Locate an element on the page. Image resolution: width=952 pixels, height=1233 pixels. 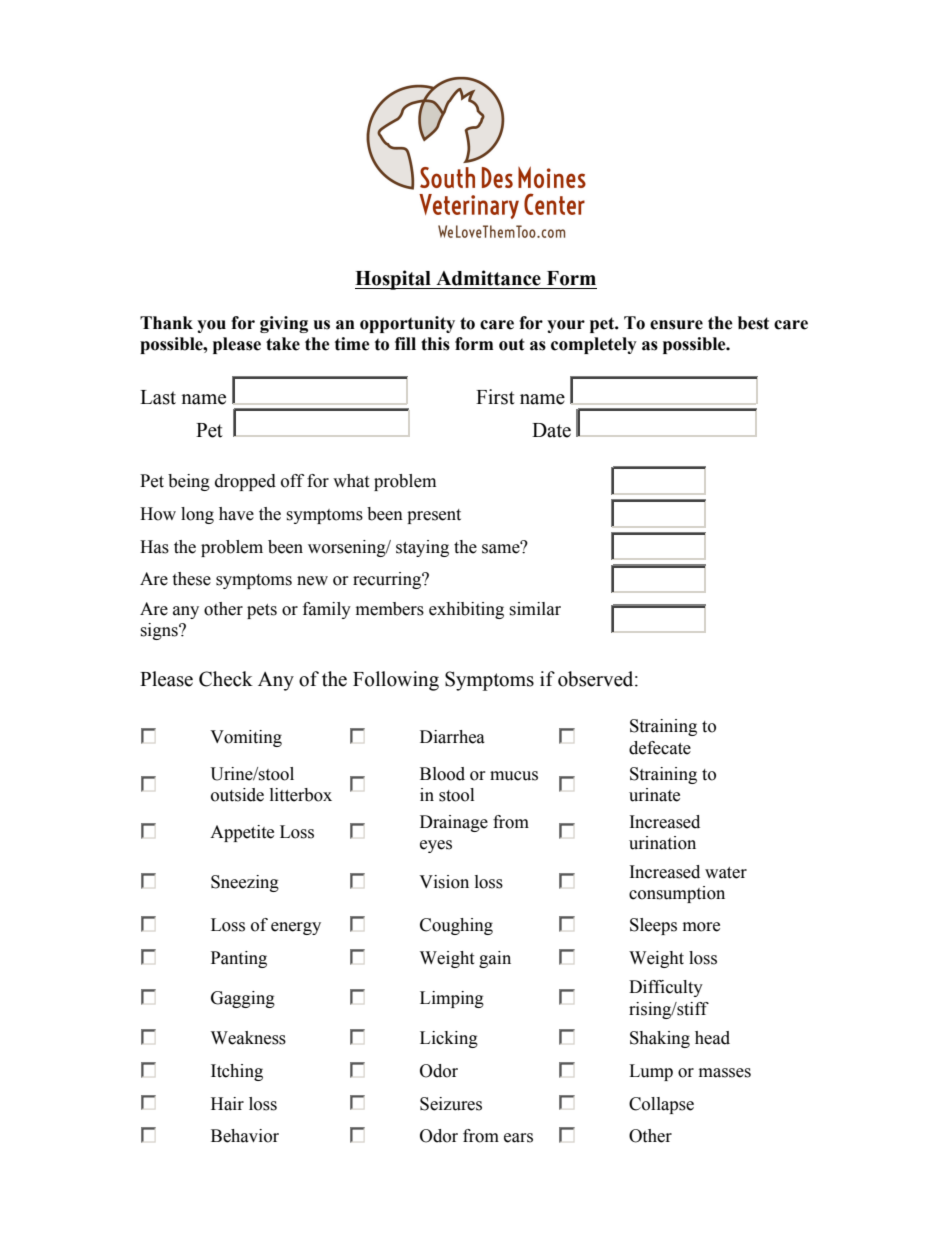
Date is located at coordinates (551, 430).
